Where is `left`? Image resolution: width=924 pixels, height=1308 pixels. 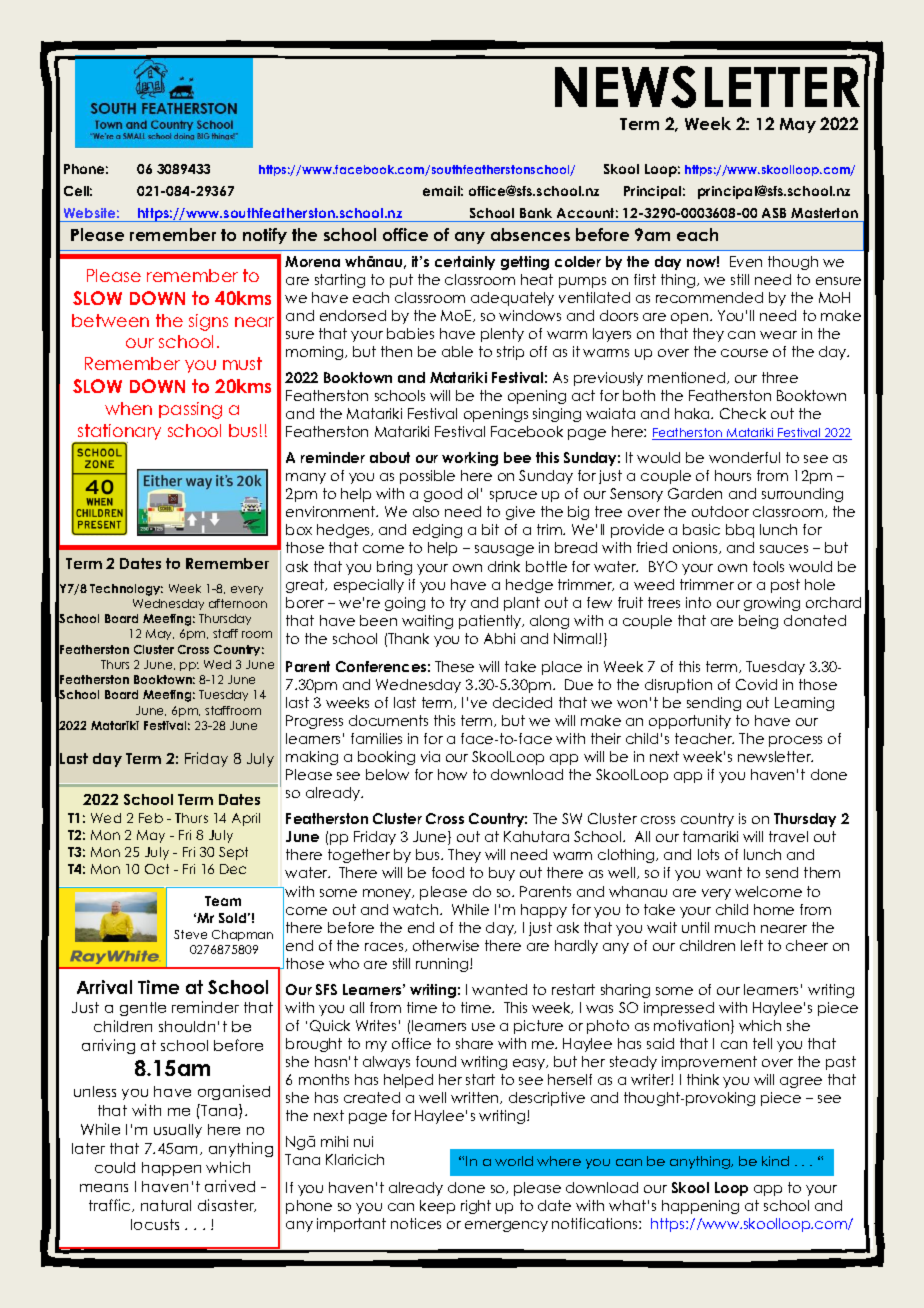 left is located at coordinates (752, 945).
